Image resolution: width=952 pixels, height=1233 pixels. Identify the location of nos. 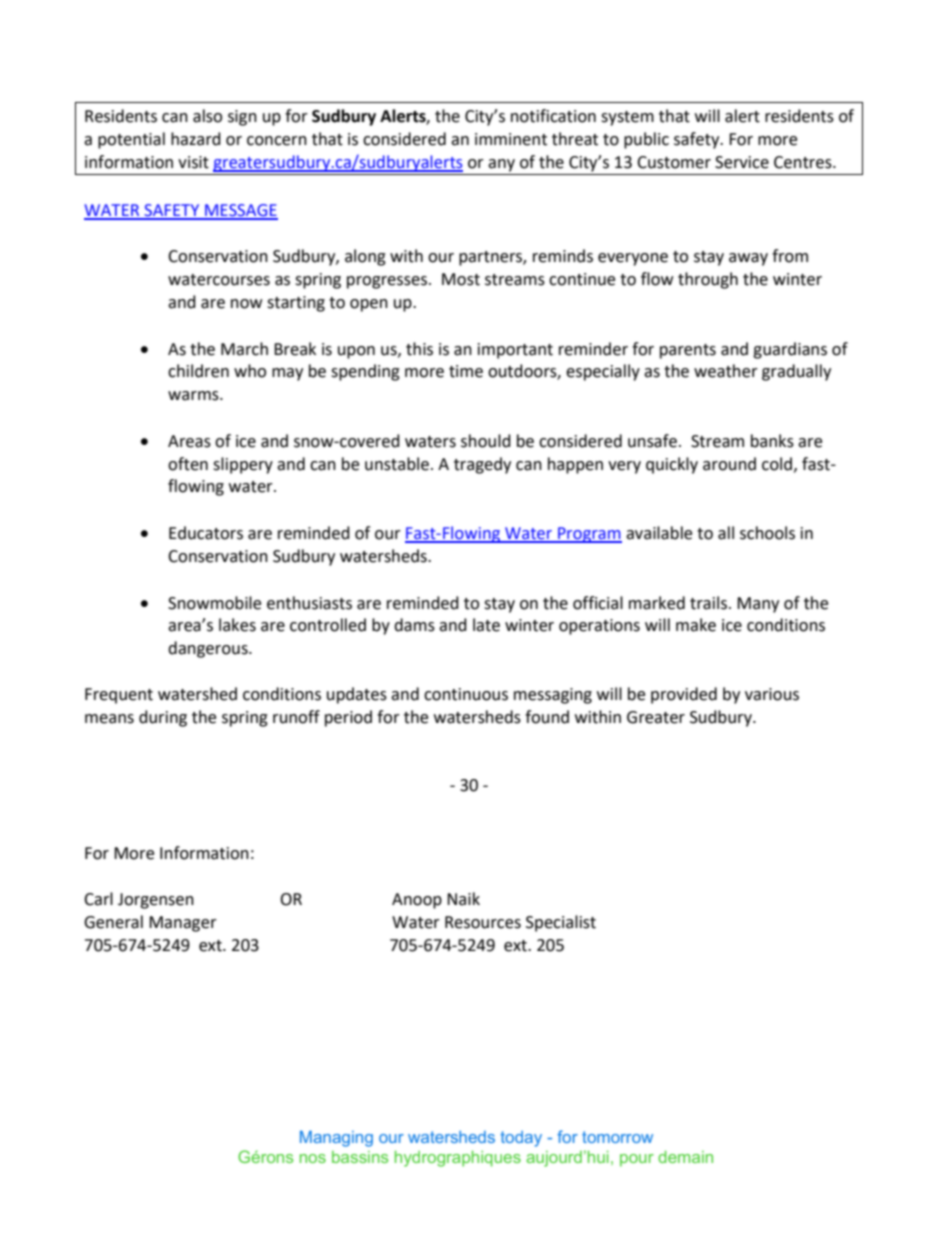
(313, 1158).
